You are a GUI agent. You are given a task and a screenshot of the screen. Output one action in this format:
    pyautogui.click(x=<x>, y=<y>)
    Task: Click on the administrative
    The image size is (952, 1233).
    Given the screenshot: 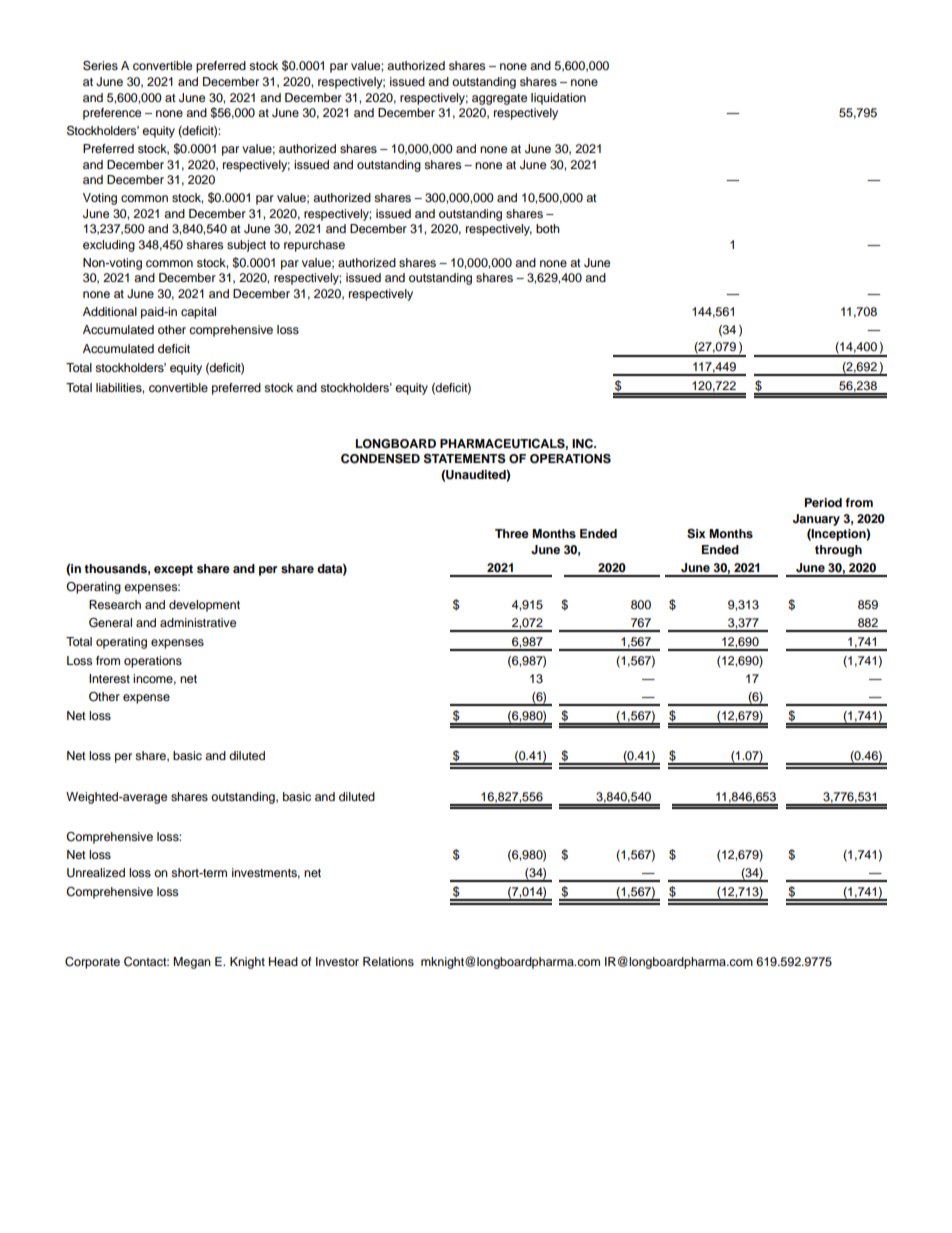 What is the action you would take?
    pyautogui.click(x=198, y=622)
